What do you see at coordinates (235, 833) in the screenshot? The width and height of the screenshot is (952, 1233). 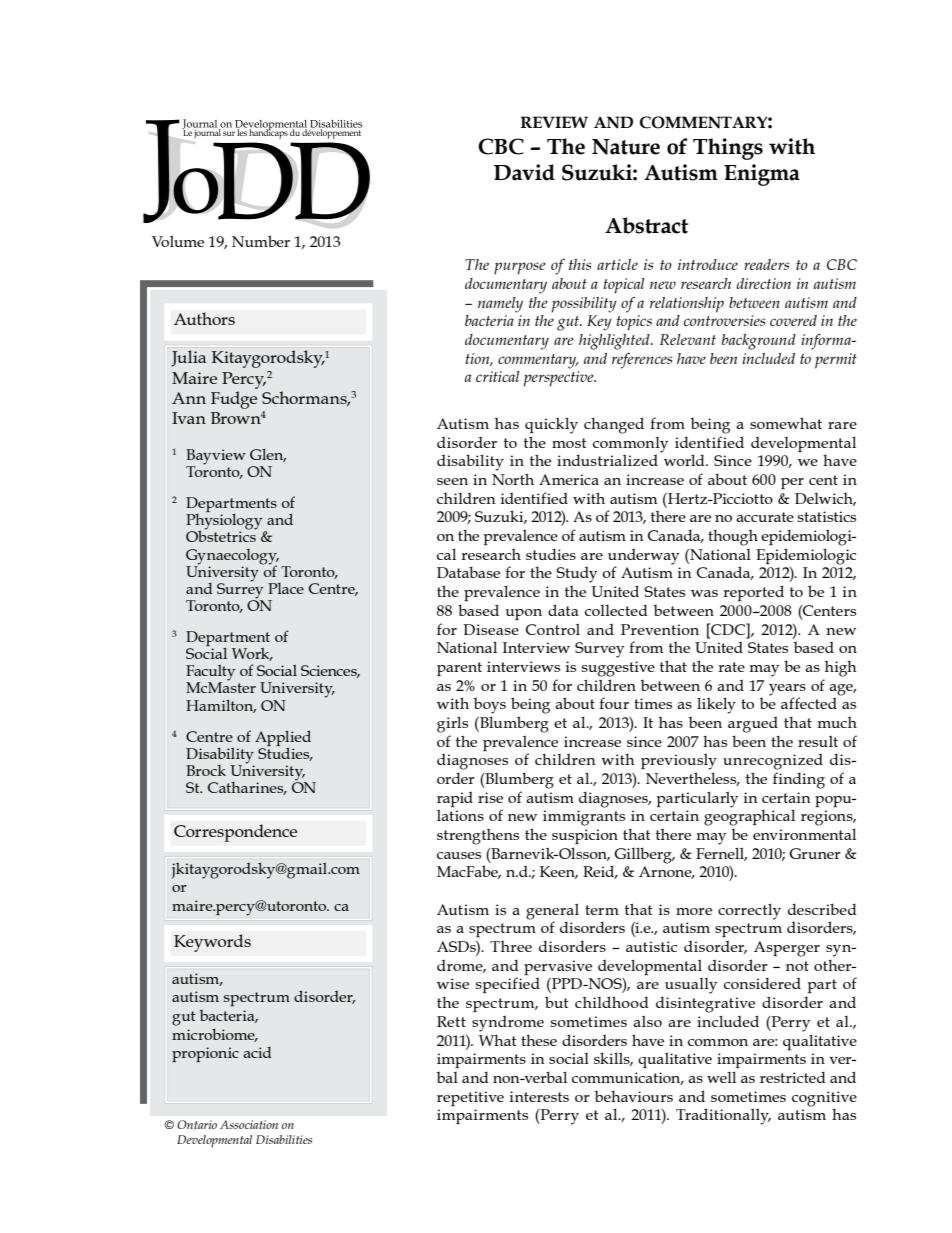 I see `Correspondence` at bounding box center [235, 833].
